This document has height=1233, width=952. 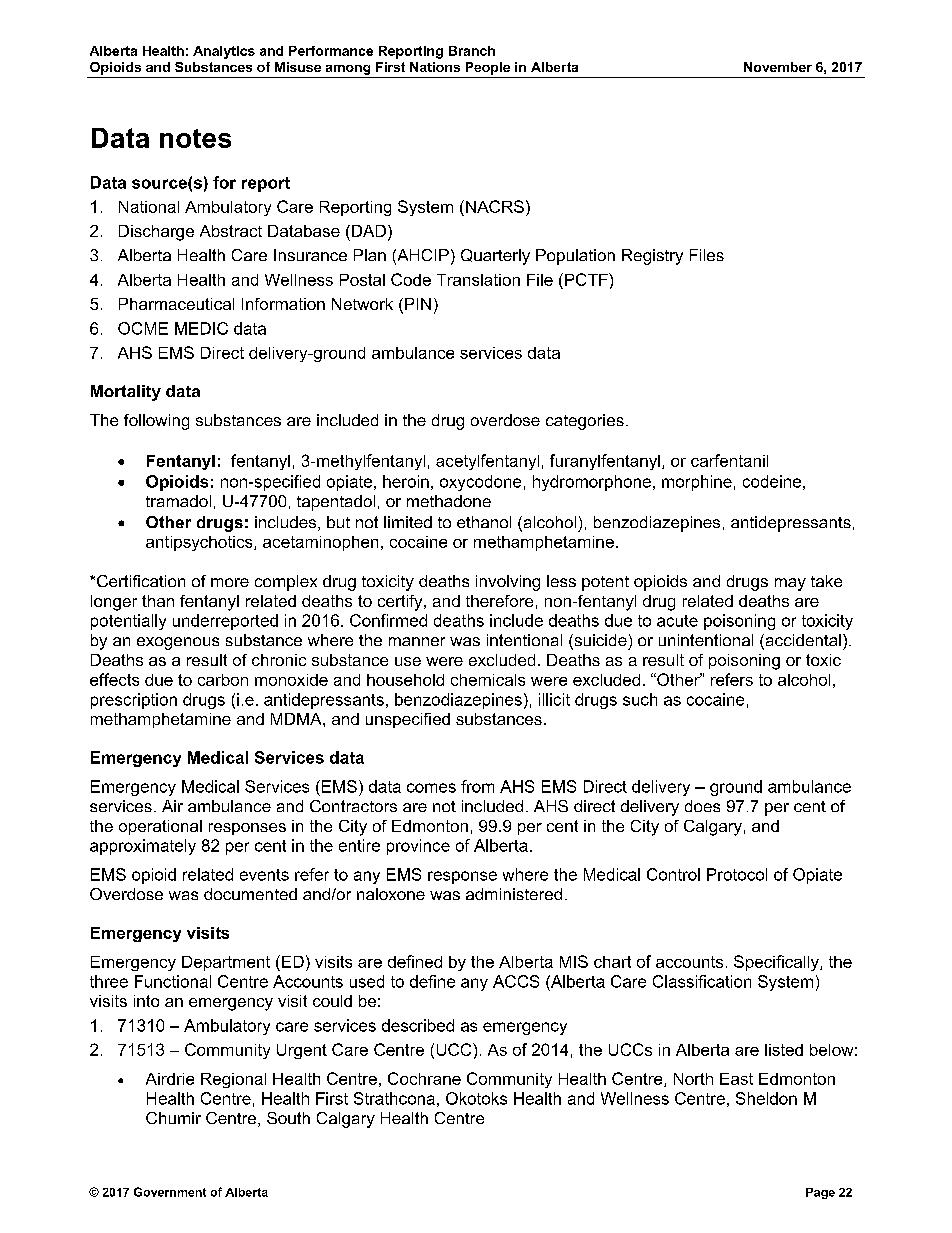 What do you see at coordinates (224, 52) in the document?
I see `Analytics` at bounding box center [224, 52].
